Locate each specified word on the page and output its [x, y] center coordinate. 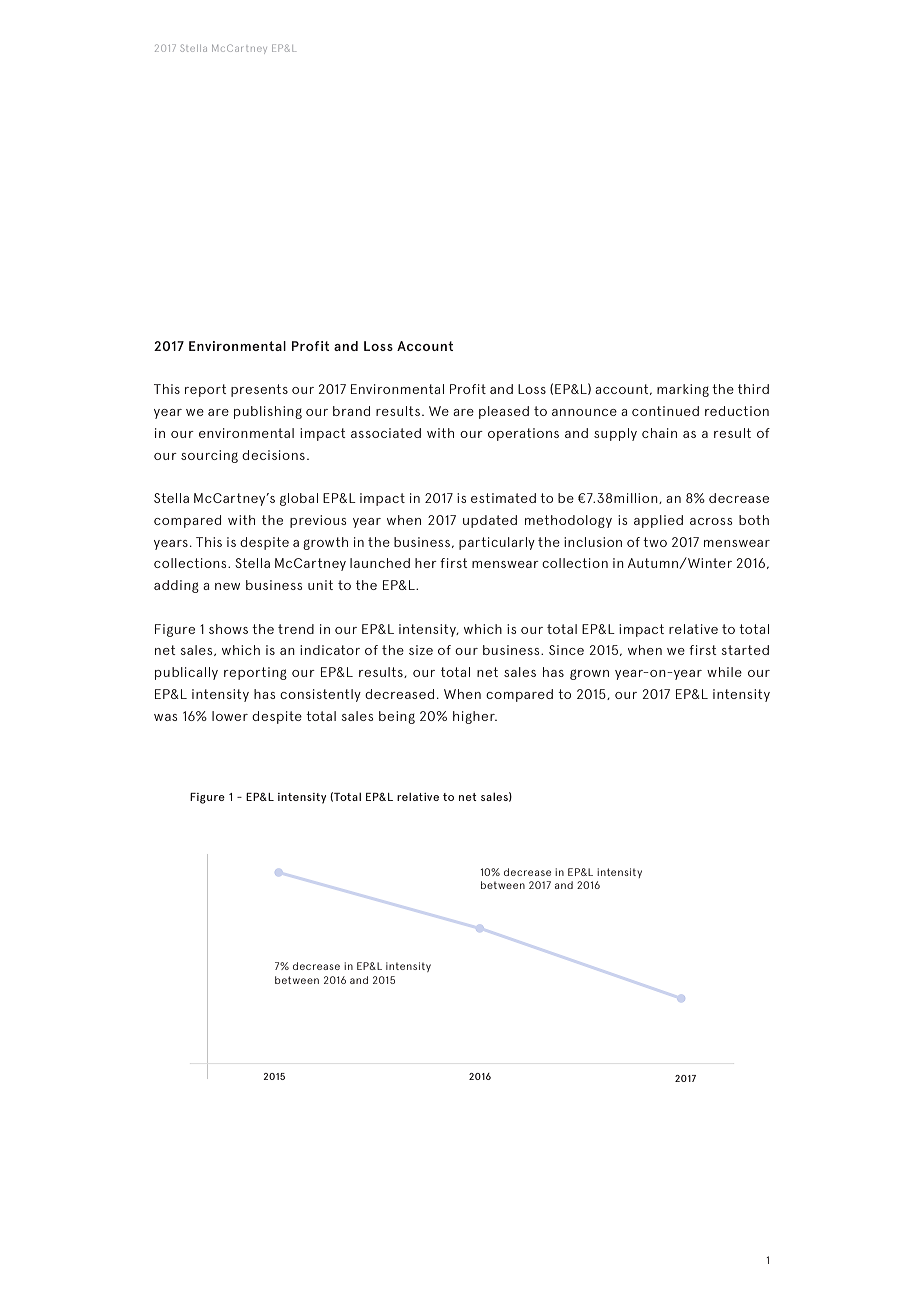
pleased [504, 412]
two [655, 542]
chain [659, 433]
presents [259, 390]
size [421, 650]
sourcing [209, 456]
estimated [503, 498]
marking [683, 390]
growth [325, 543]
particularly [497, 543]
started [745, 650]
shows [228, 629]
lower [230, 716]
